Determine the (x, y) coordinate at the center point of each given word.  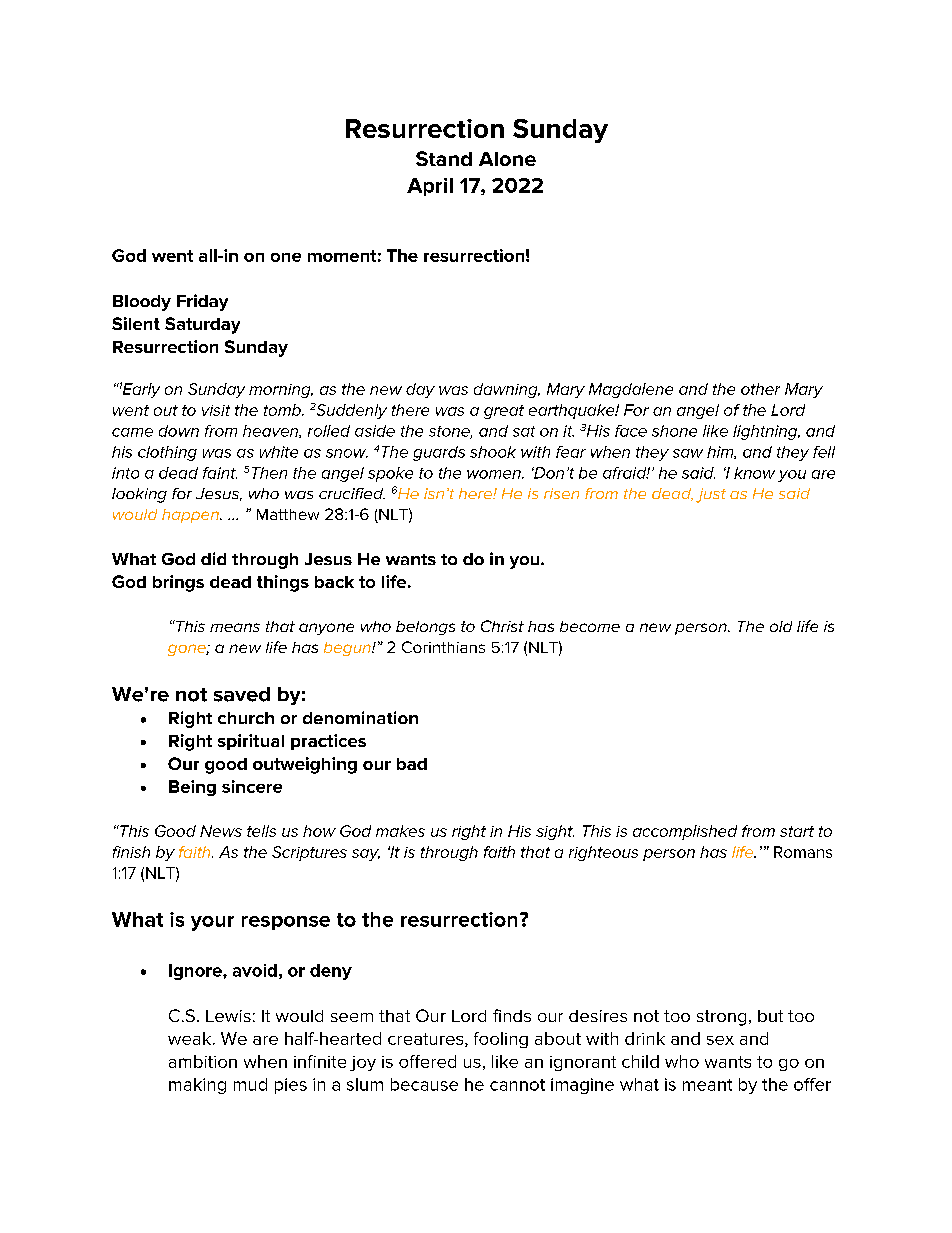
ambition (203, 1061)
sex (720, 1040)
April (430, 187)
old (781, 626)
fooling (501, 1040)
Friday (202, 302)
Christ (502, 626)
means (235, 627)
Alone (507, 159)
